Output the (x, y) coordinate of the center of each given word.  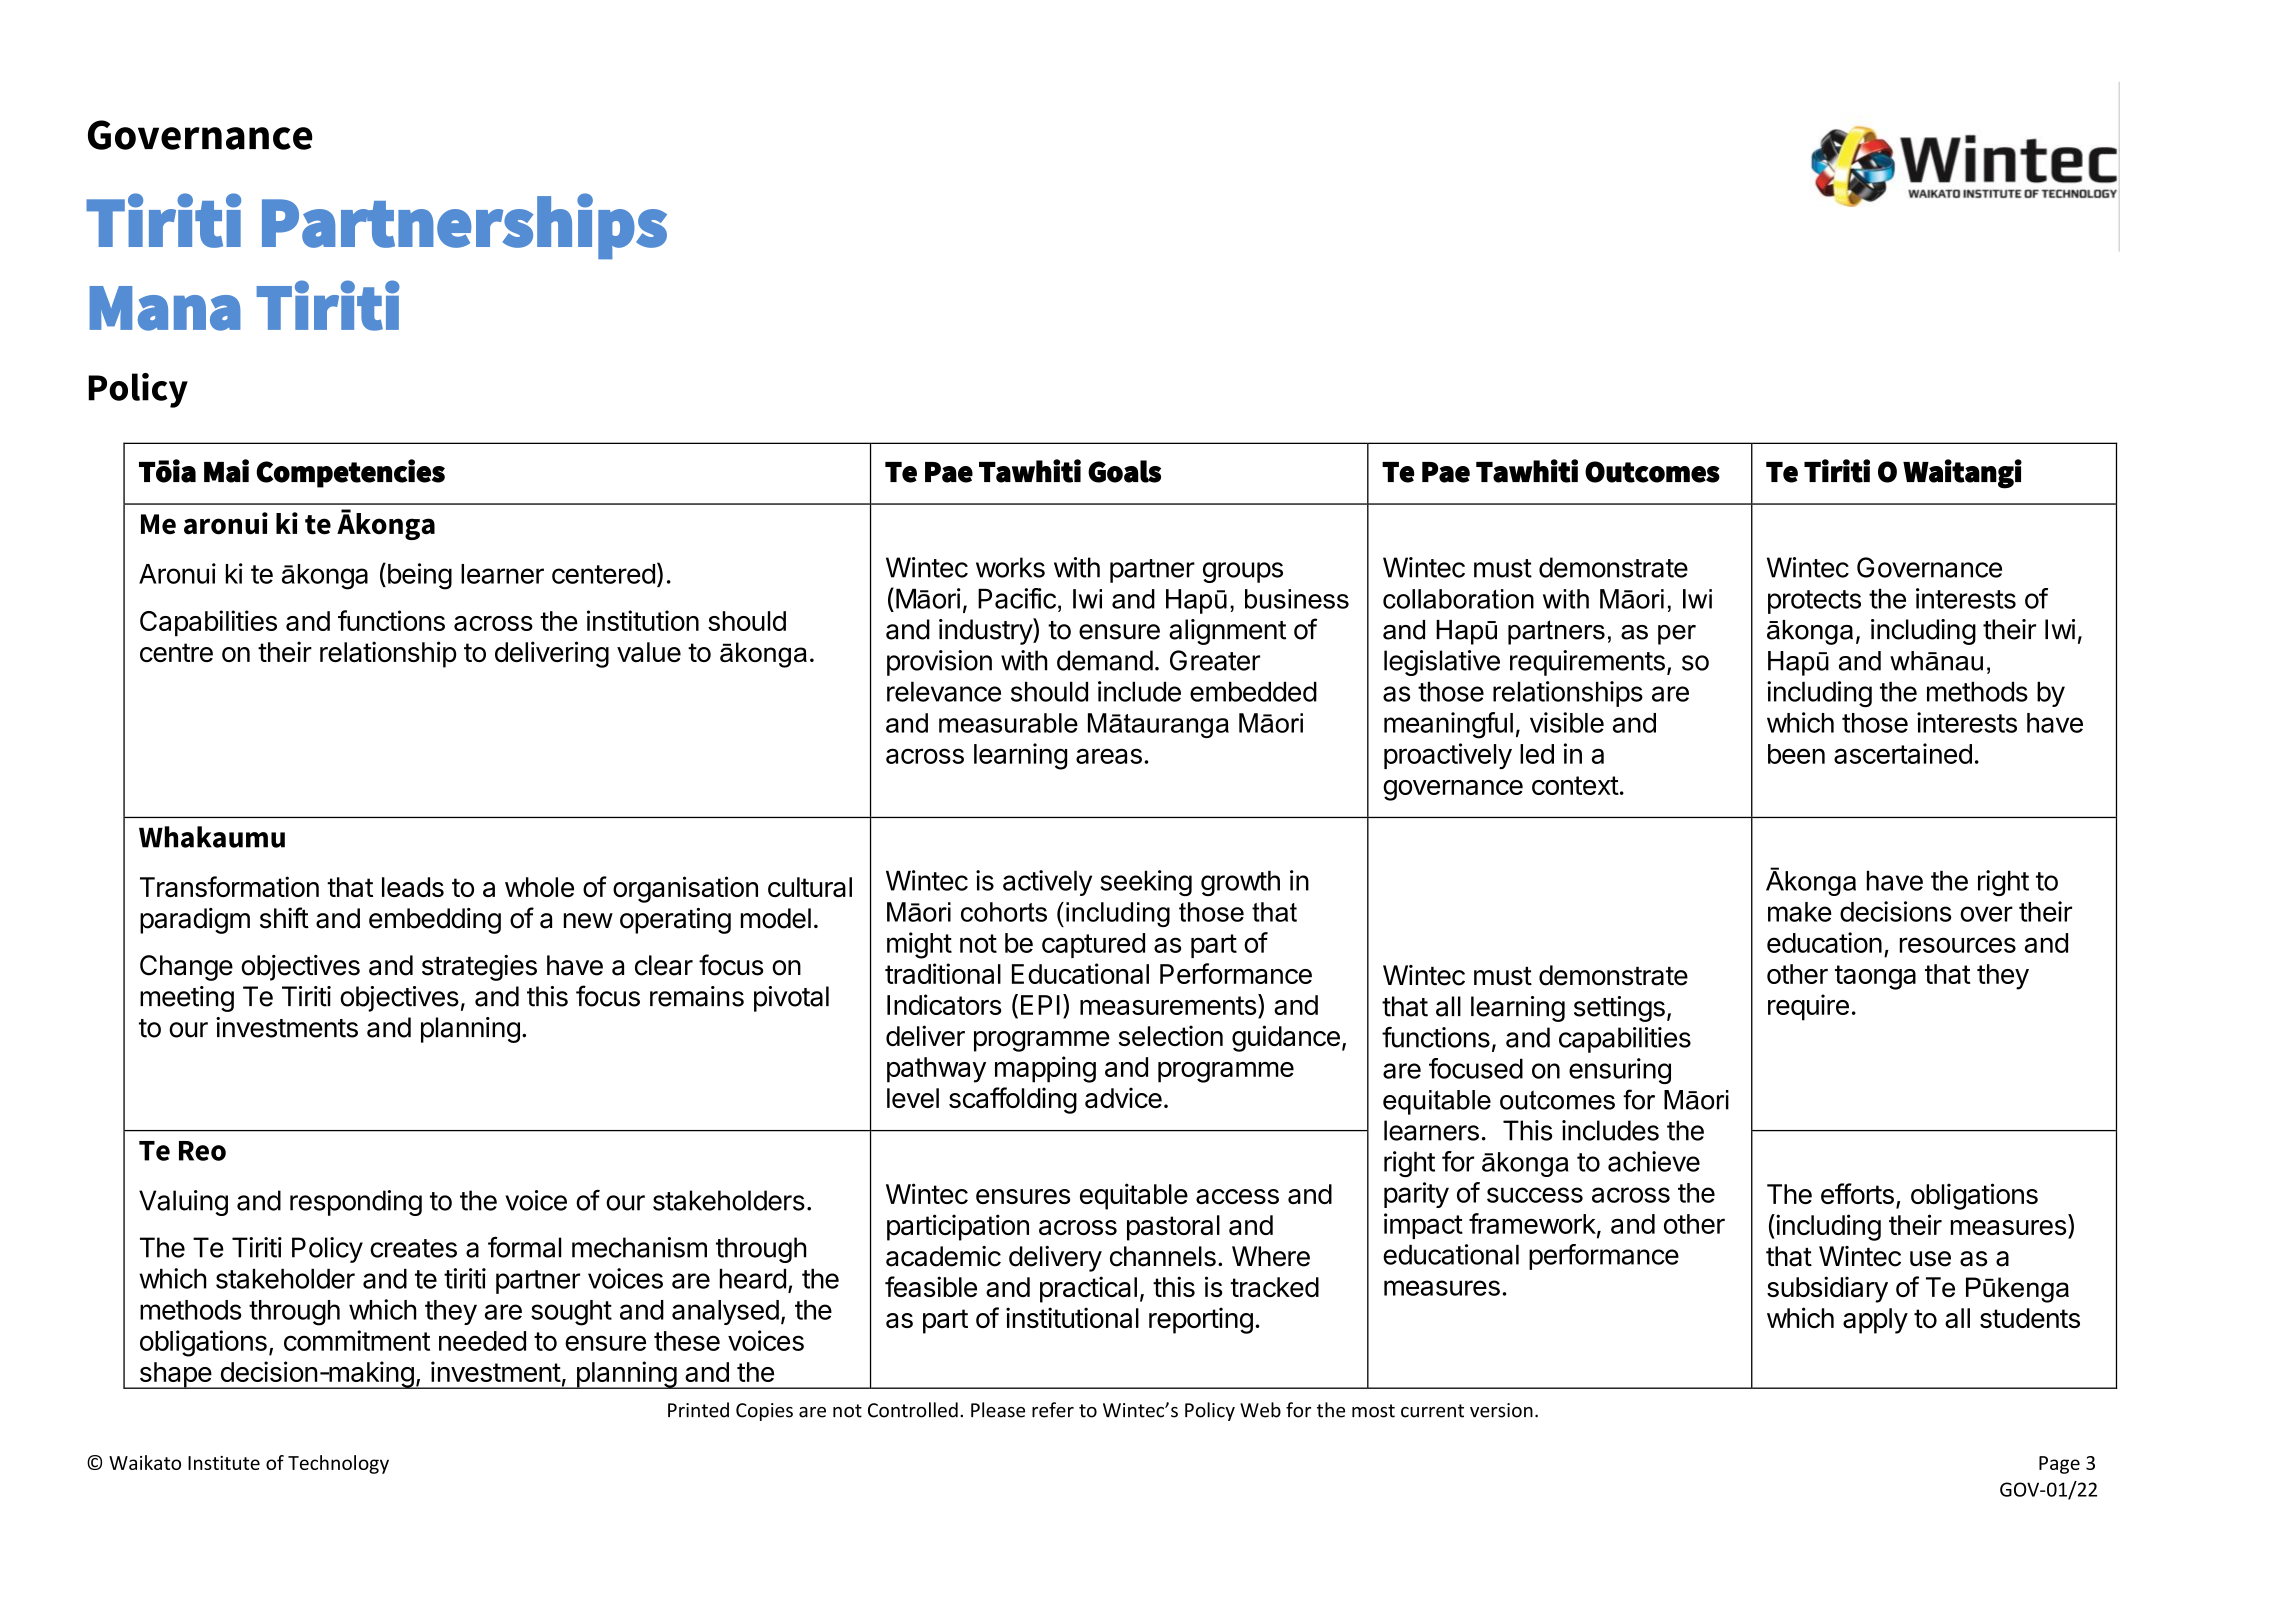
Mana (165, 308)
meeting (187, 999)
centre (176, 652)
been (1796, 754)
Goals (1124, 471)
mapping (1045, 1069)
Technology (338, 1464)
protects (1814, 602)
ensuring (1620, 1071)
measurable (1008, 723)
